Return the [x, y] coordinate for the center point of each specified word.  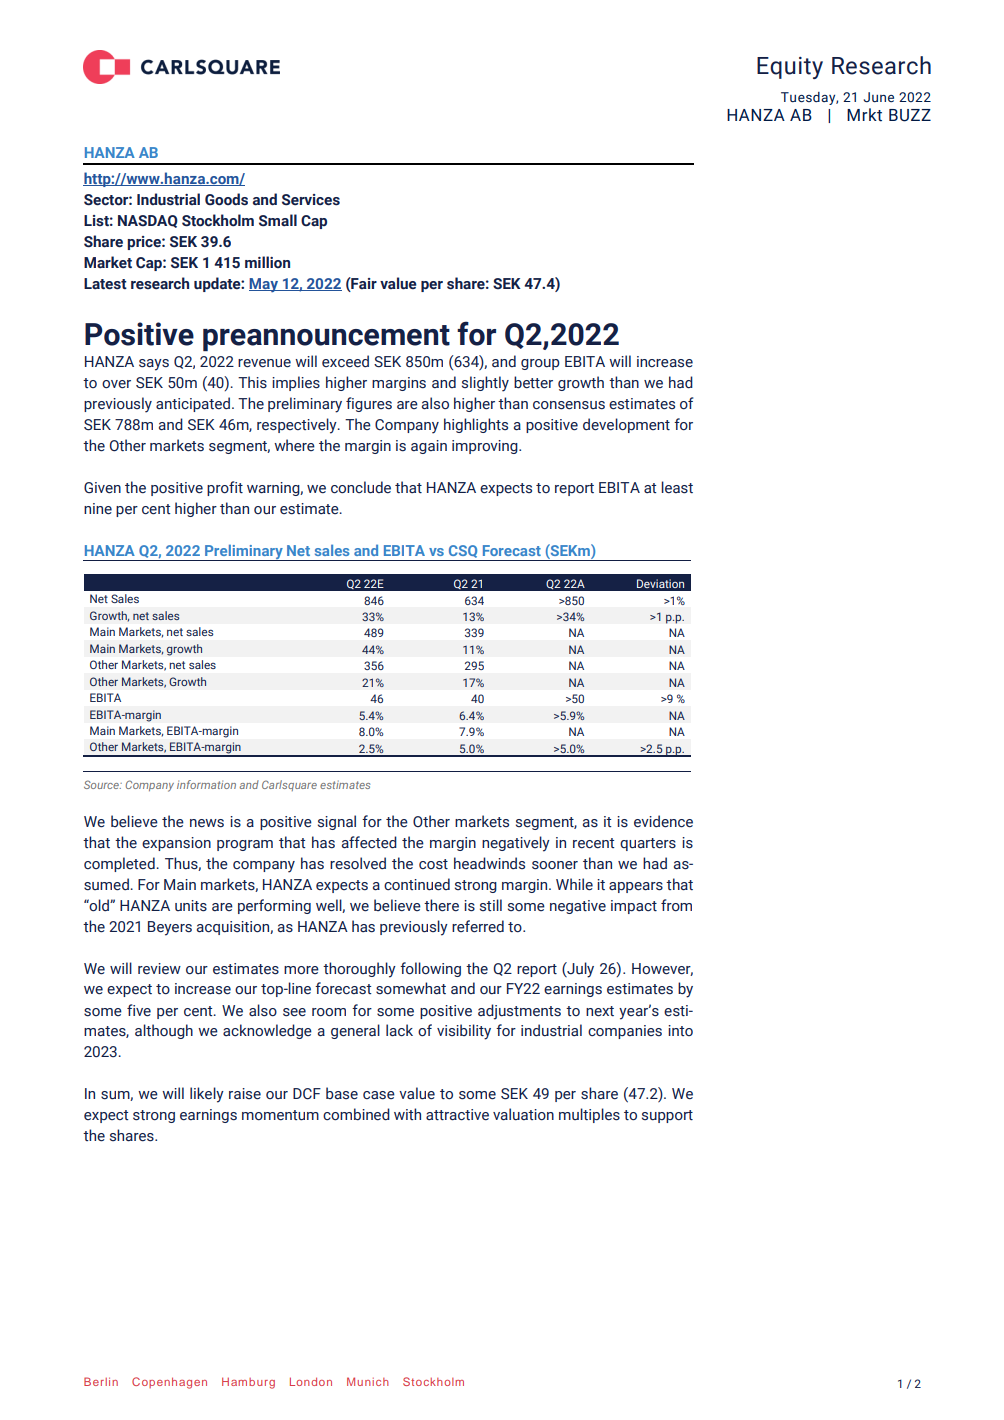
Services [311, 200]
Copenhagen [169, 1383]
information [206, 784]
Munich [368, 1381]
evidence [663, 821]
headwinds [489, 863]
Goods [226, 199]
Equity [790, 68]
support [667, 1116]
